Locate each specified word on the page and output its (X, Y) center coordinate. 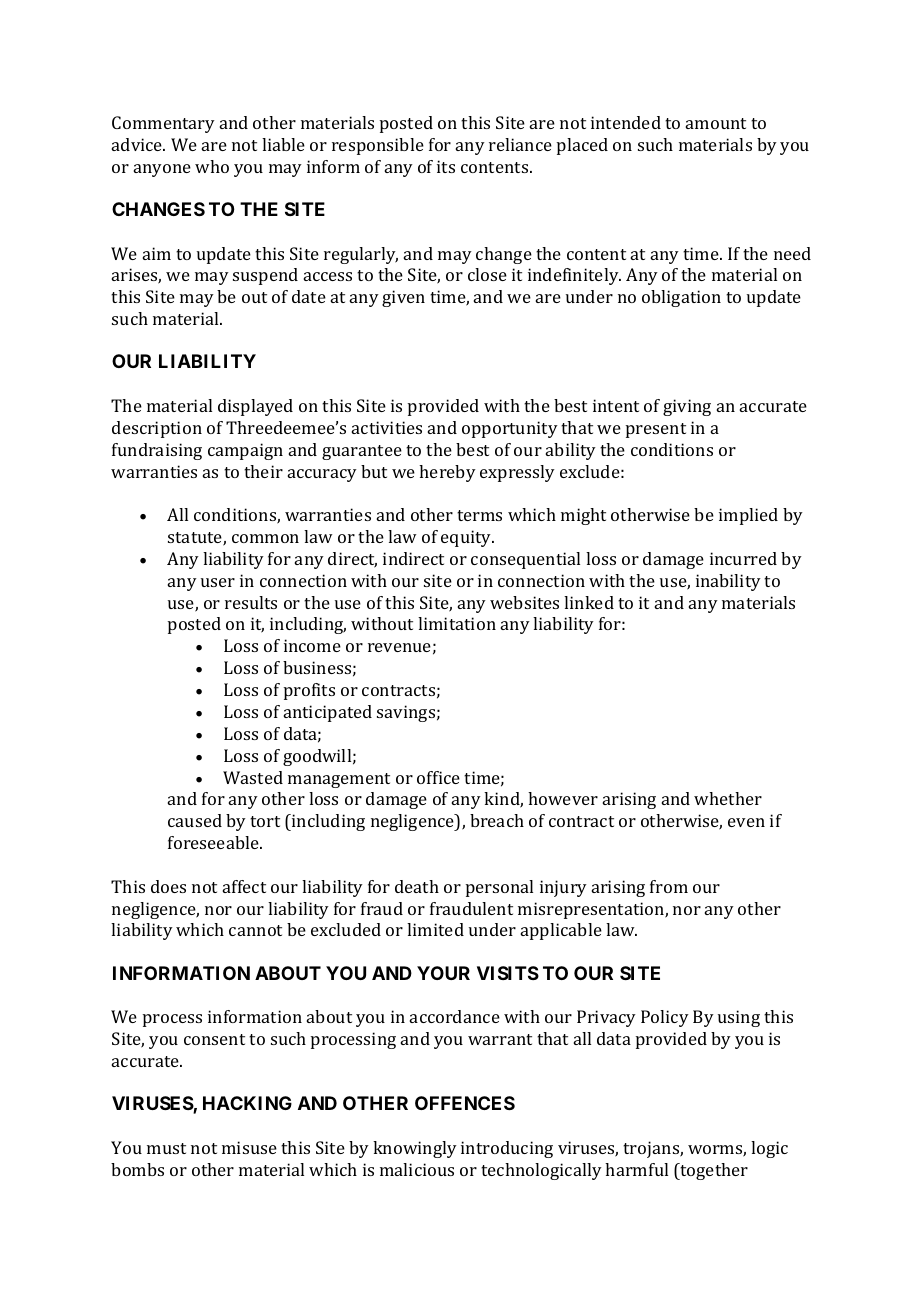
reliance (520, 144)
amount (716, 123)
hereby (447, 473)
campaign (245, 451)
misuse (249, 1147)
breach (497, 820)
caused (195, 820)
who (212, 166)
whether (728, 798)
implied (748, 516)
